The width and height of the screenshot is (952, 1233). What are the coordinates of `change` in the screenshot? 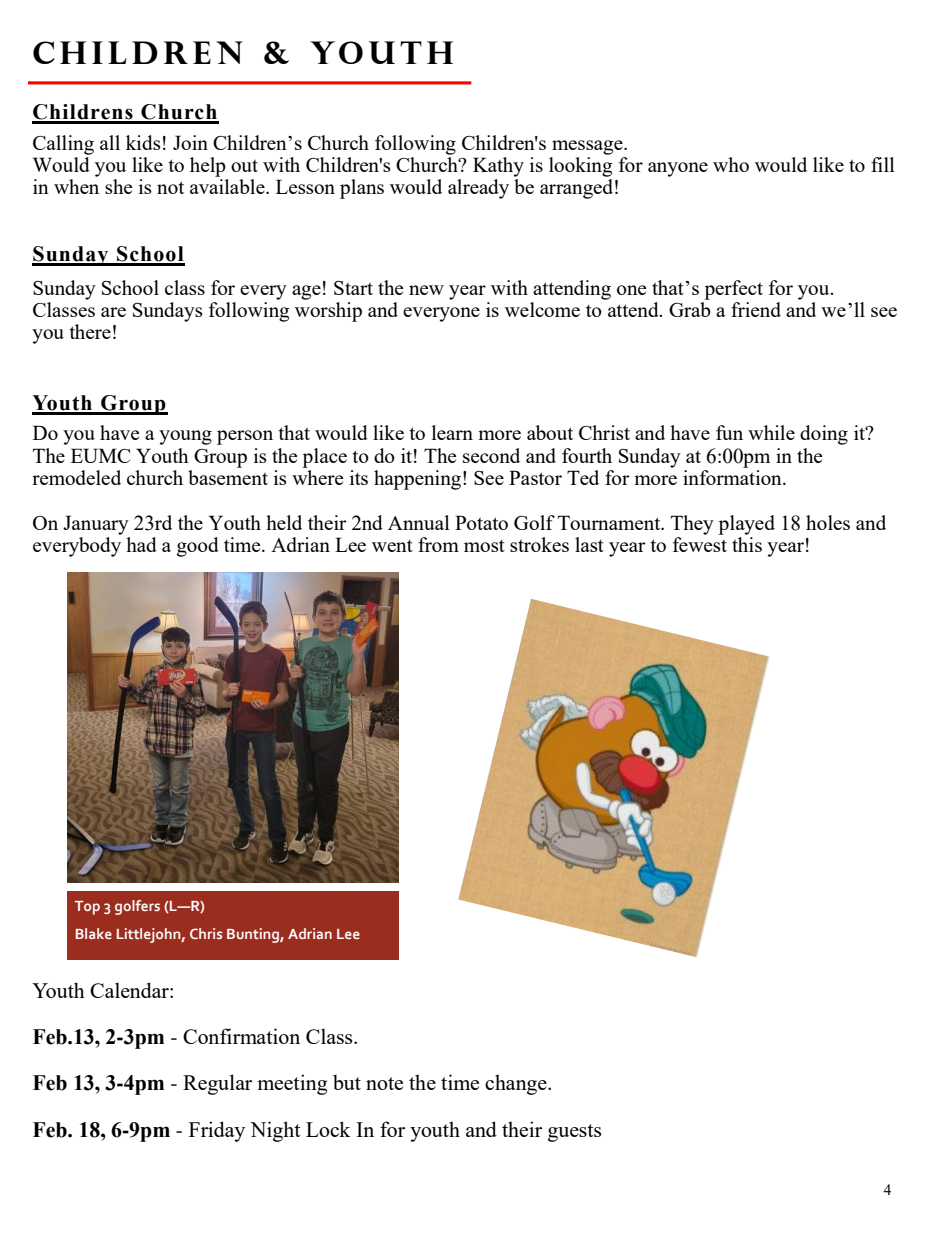 It's located at (517, 1084).
